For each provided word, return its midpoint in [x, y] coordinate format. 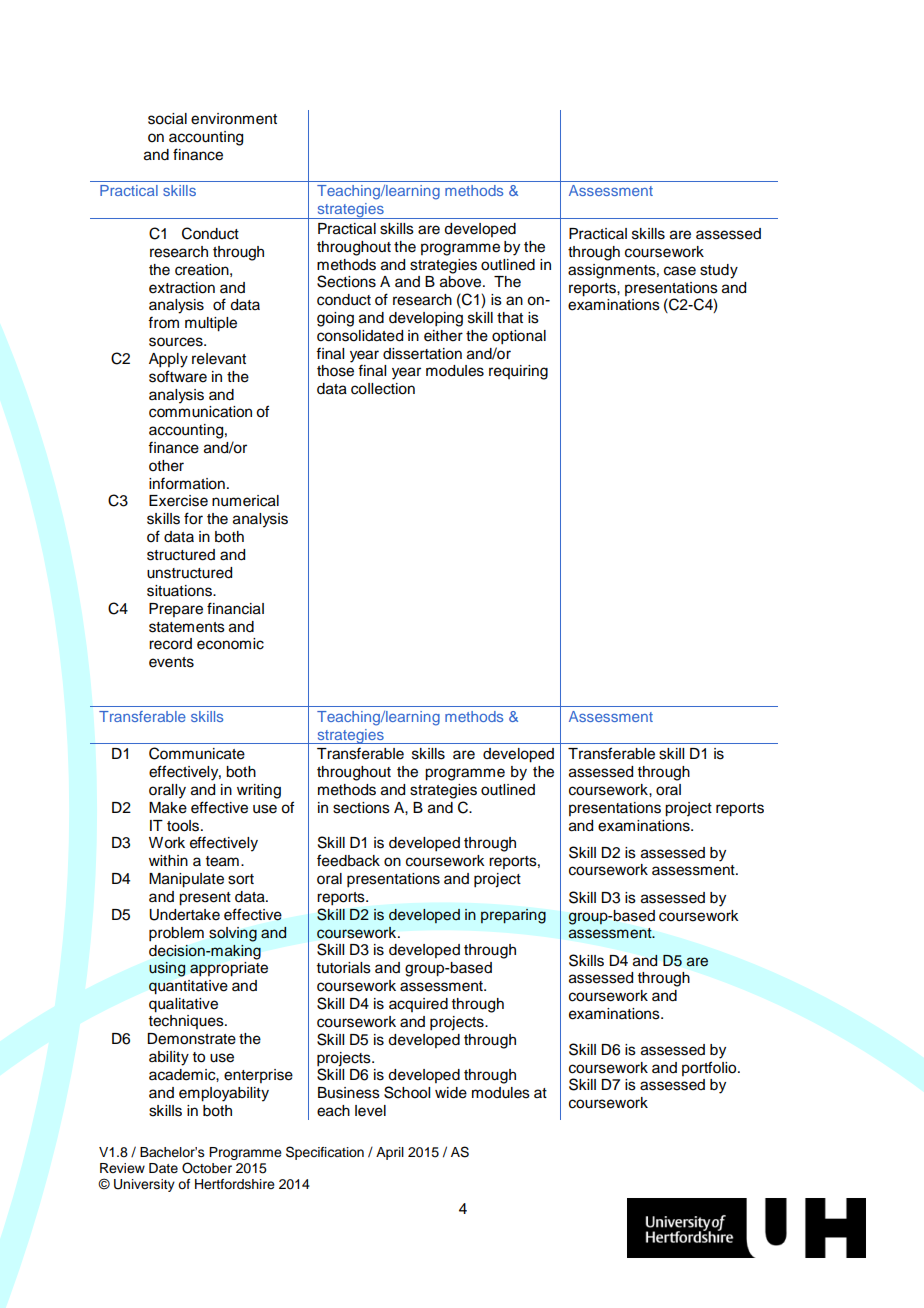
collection [383, 389]
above [462, 282]
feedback [348, 860]
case [680, 271]
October [207, 1168]
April [390, 1153]
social [167, 119]
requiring [518, 372]
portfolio [710, 1068]
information [187, 483]
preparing [513, 916]
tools [184, 826]
